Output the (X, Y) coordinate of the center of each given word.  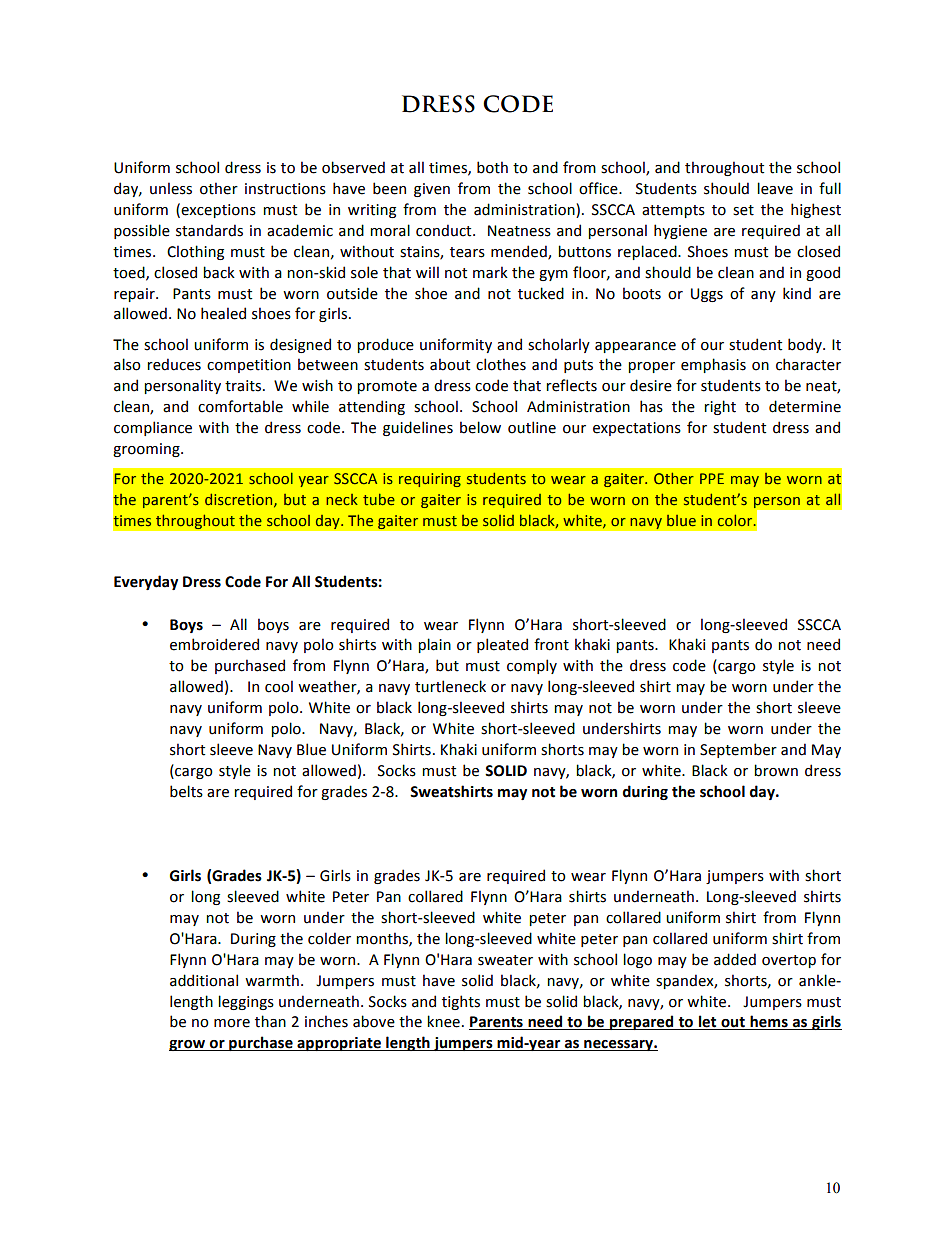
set (743, 210)
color (735, 520)
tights (461, 1002)
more (232, 1023)
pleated (502, 645)
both (492, 167)
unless (171, 188)
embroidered (214, 644)
